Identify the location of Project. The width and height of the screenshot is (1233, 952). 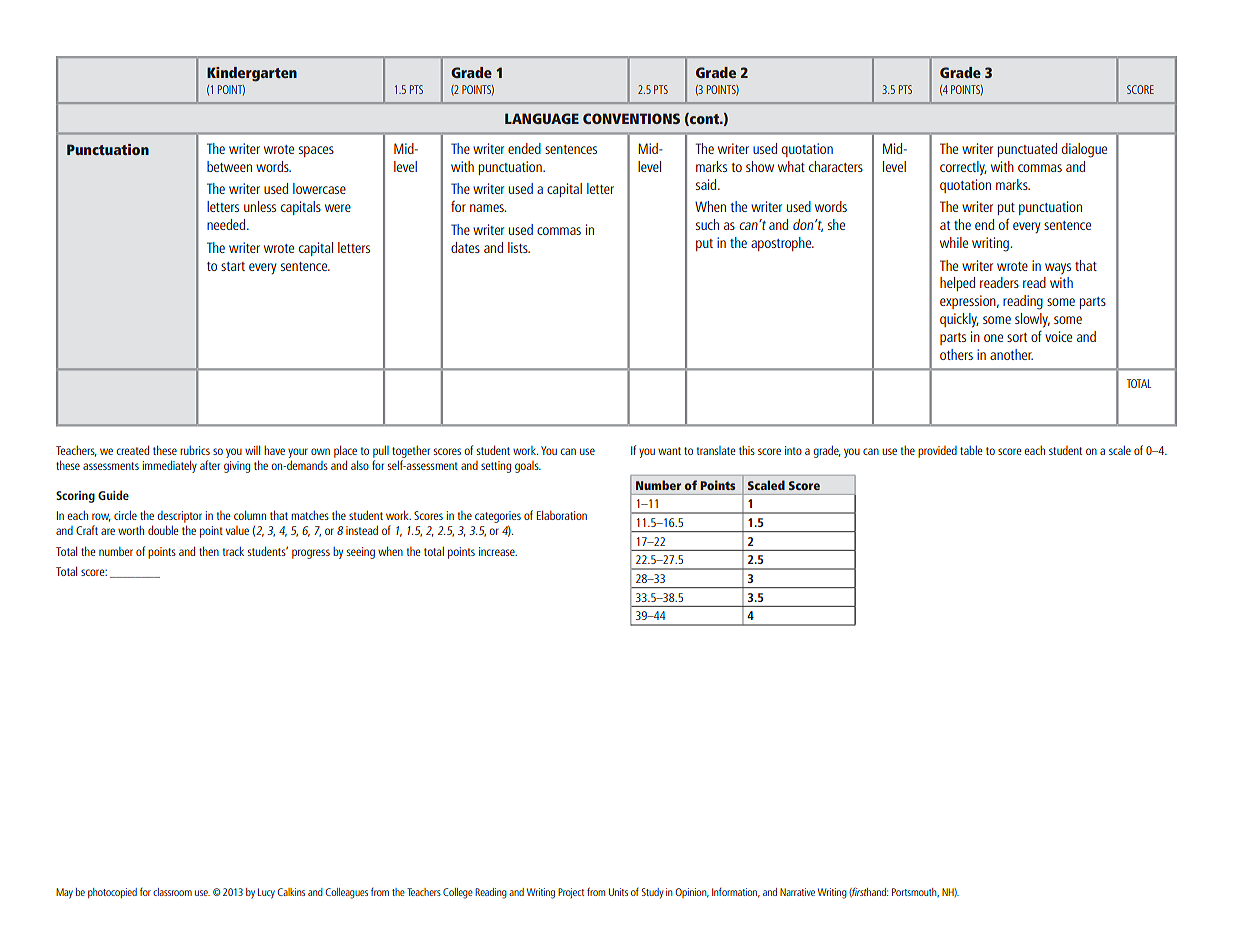
(571, 893).
